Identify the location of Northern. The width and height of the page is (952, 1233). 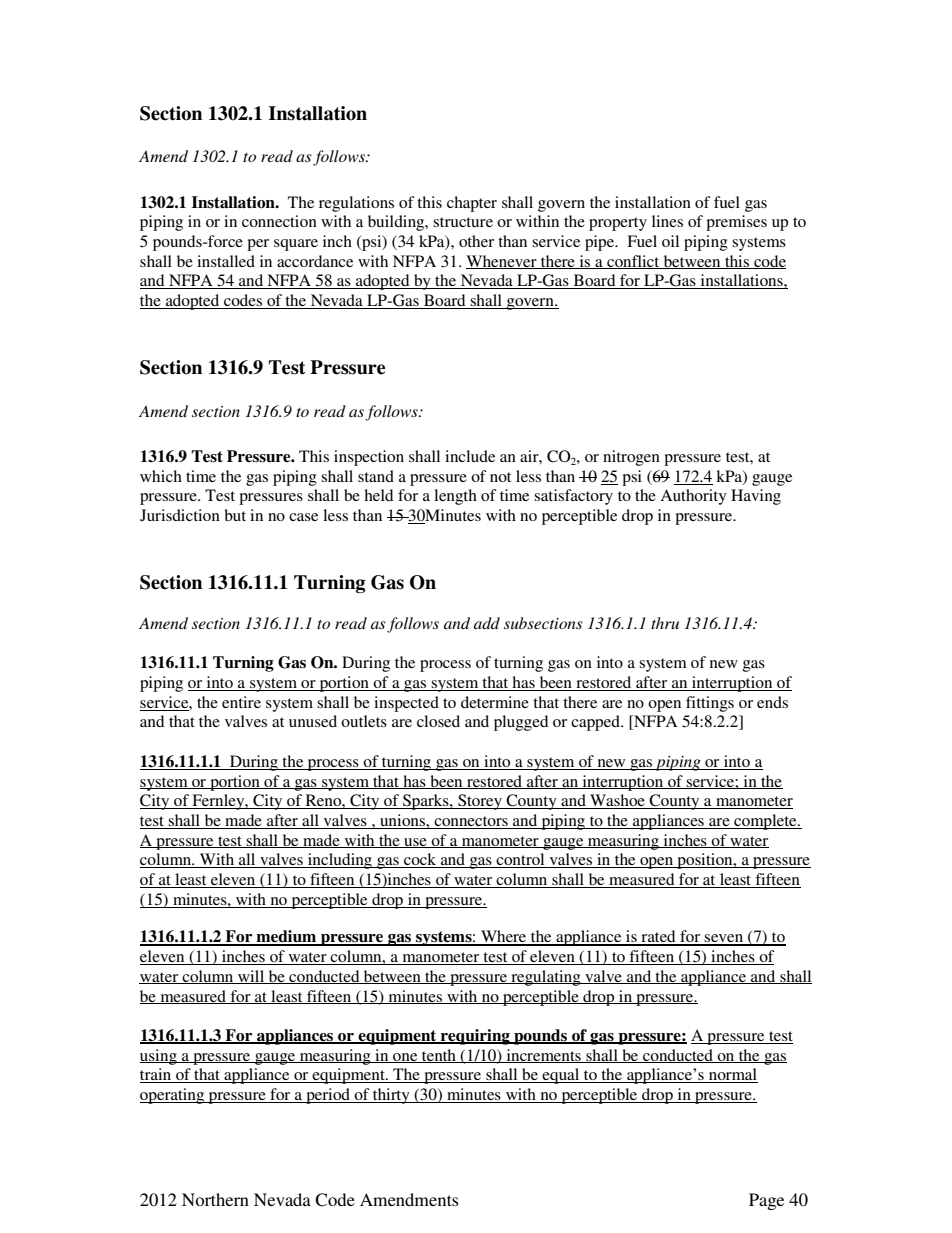
(215, 1199).
